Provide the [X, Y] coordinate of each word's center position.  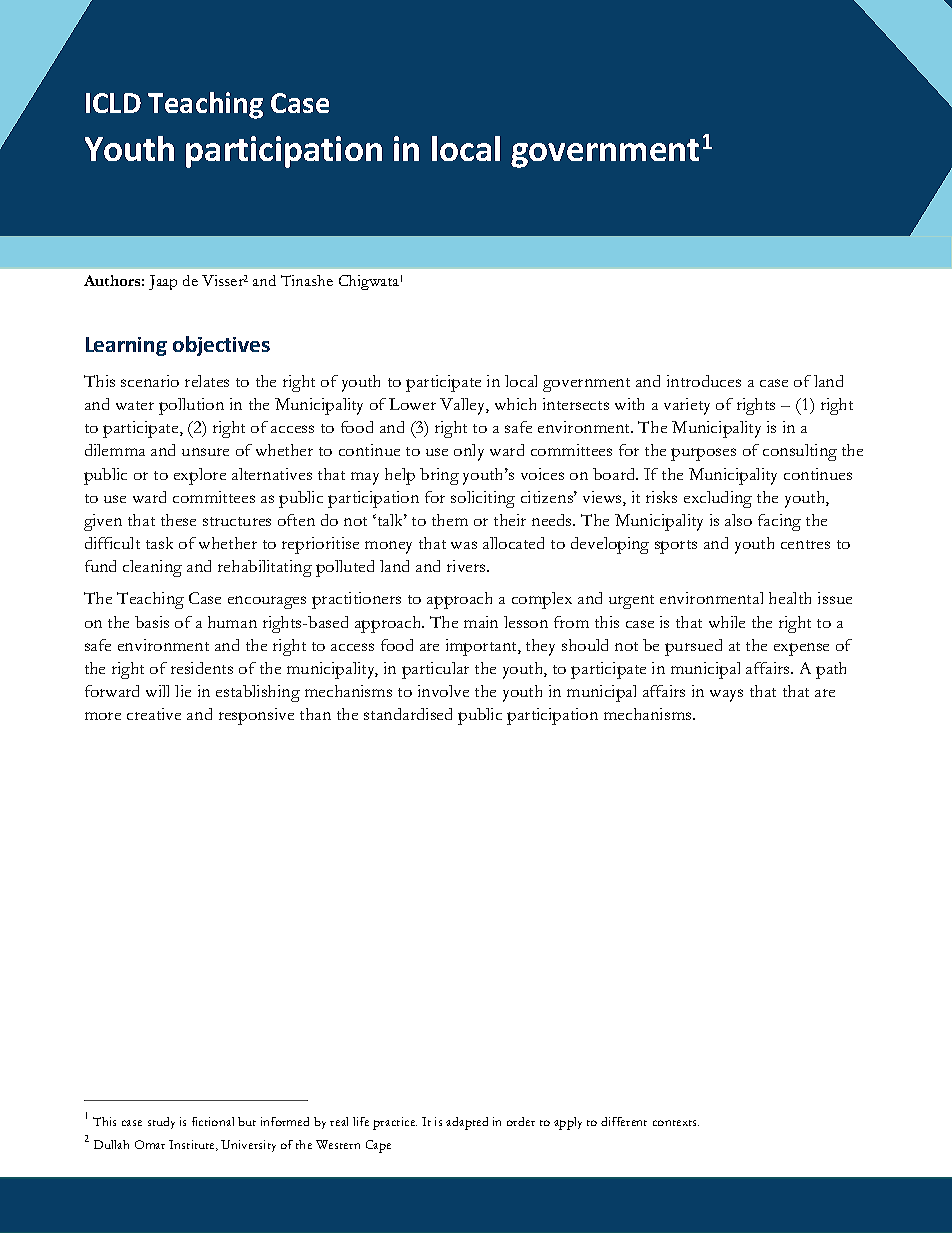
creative [154, 714]
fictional [213, 1121]
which [515, 404]
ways [726, 695]
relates [207, 381]
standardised [408, 714]
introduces [704, 381]
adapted [467, 1123]
